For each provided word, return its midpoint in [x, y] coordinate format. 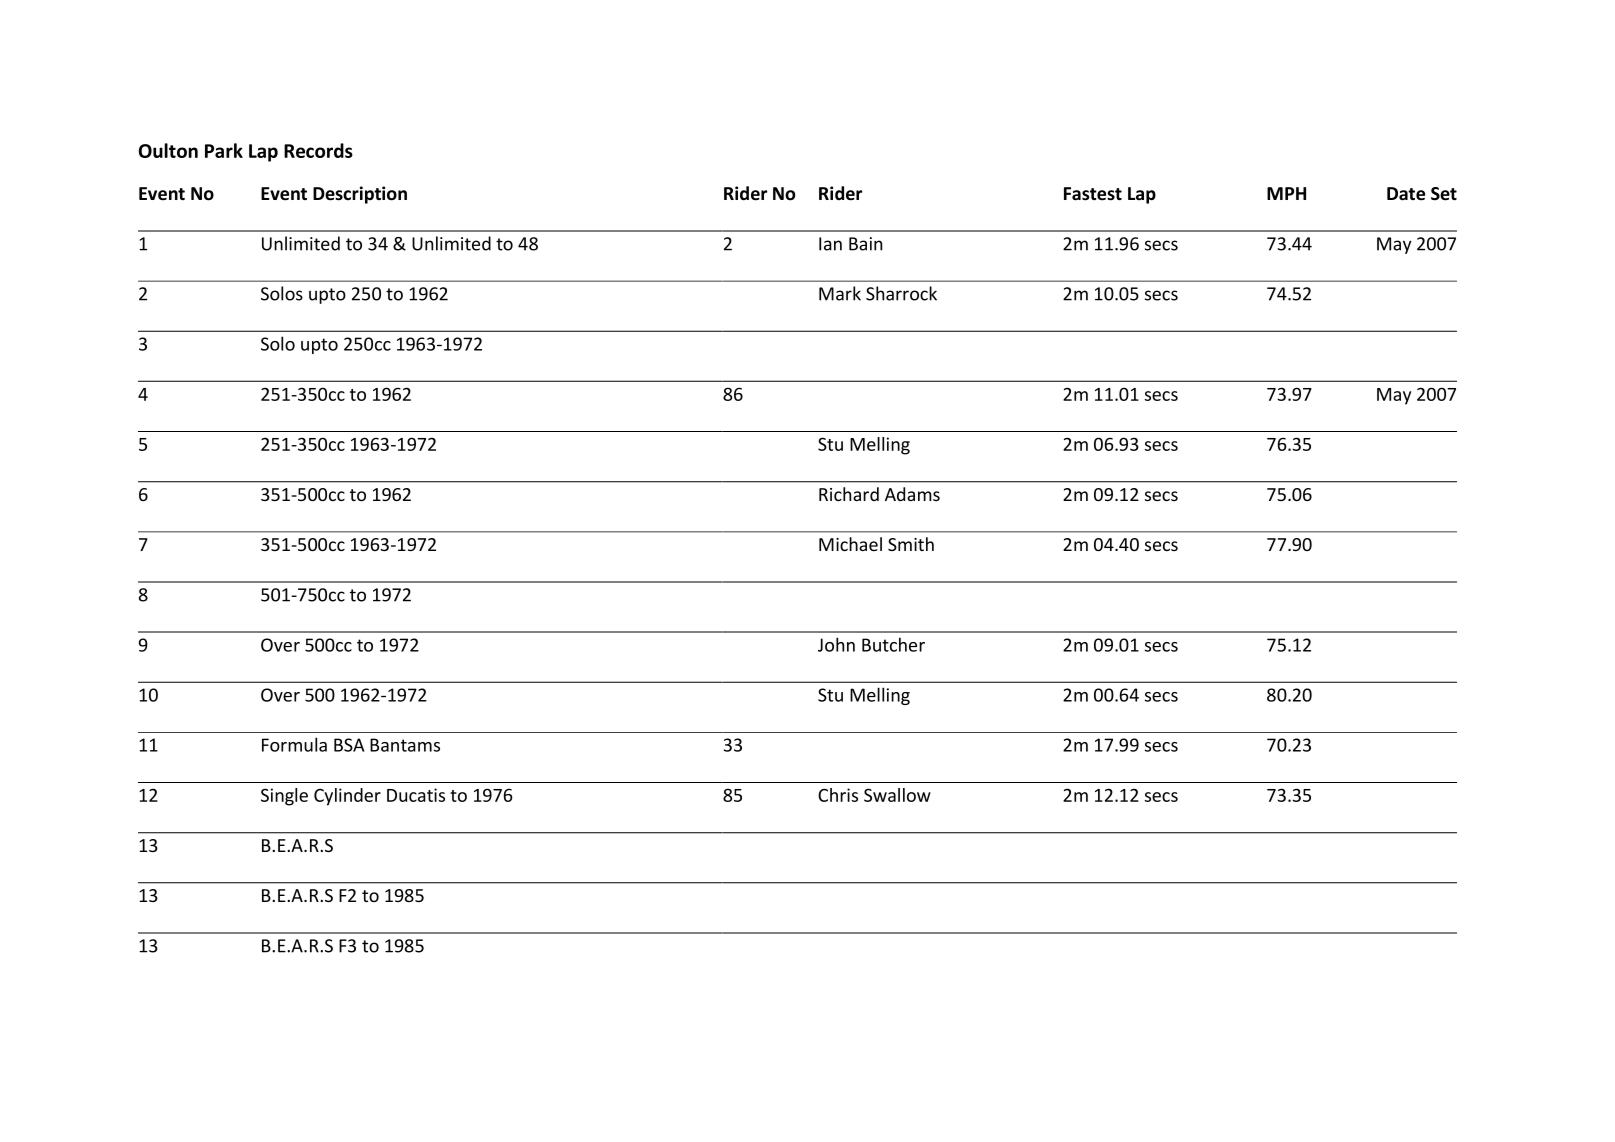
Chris [838, 795]
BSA [349, 745]
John [836, 644]
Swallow [897, 795]
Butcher [893, 644]
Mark [840, 293]
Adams [912, 494]
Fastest [1093, 194]
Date [1406, 194]
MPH [1286, 193]
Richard [849, 494]
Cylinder [347, 797]
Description [360, 195]
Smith [911, 544]
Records [318, 150]
